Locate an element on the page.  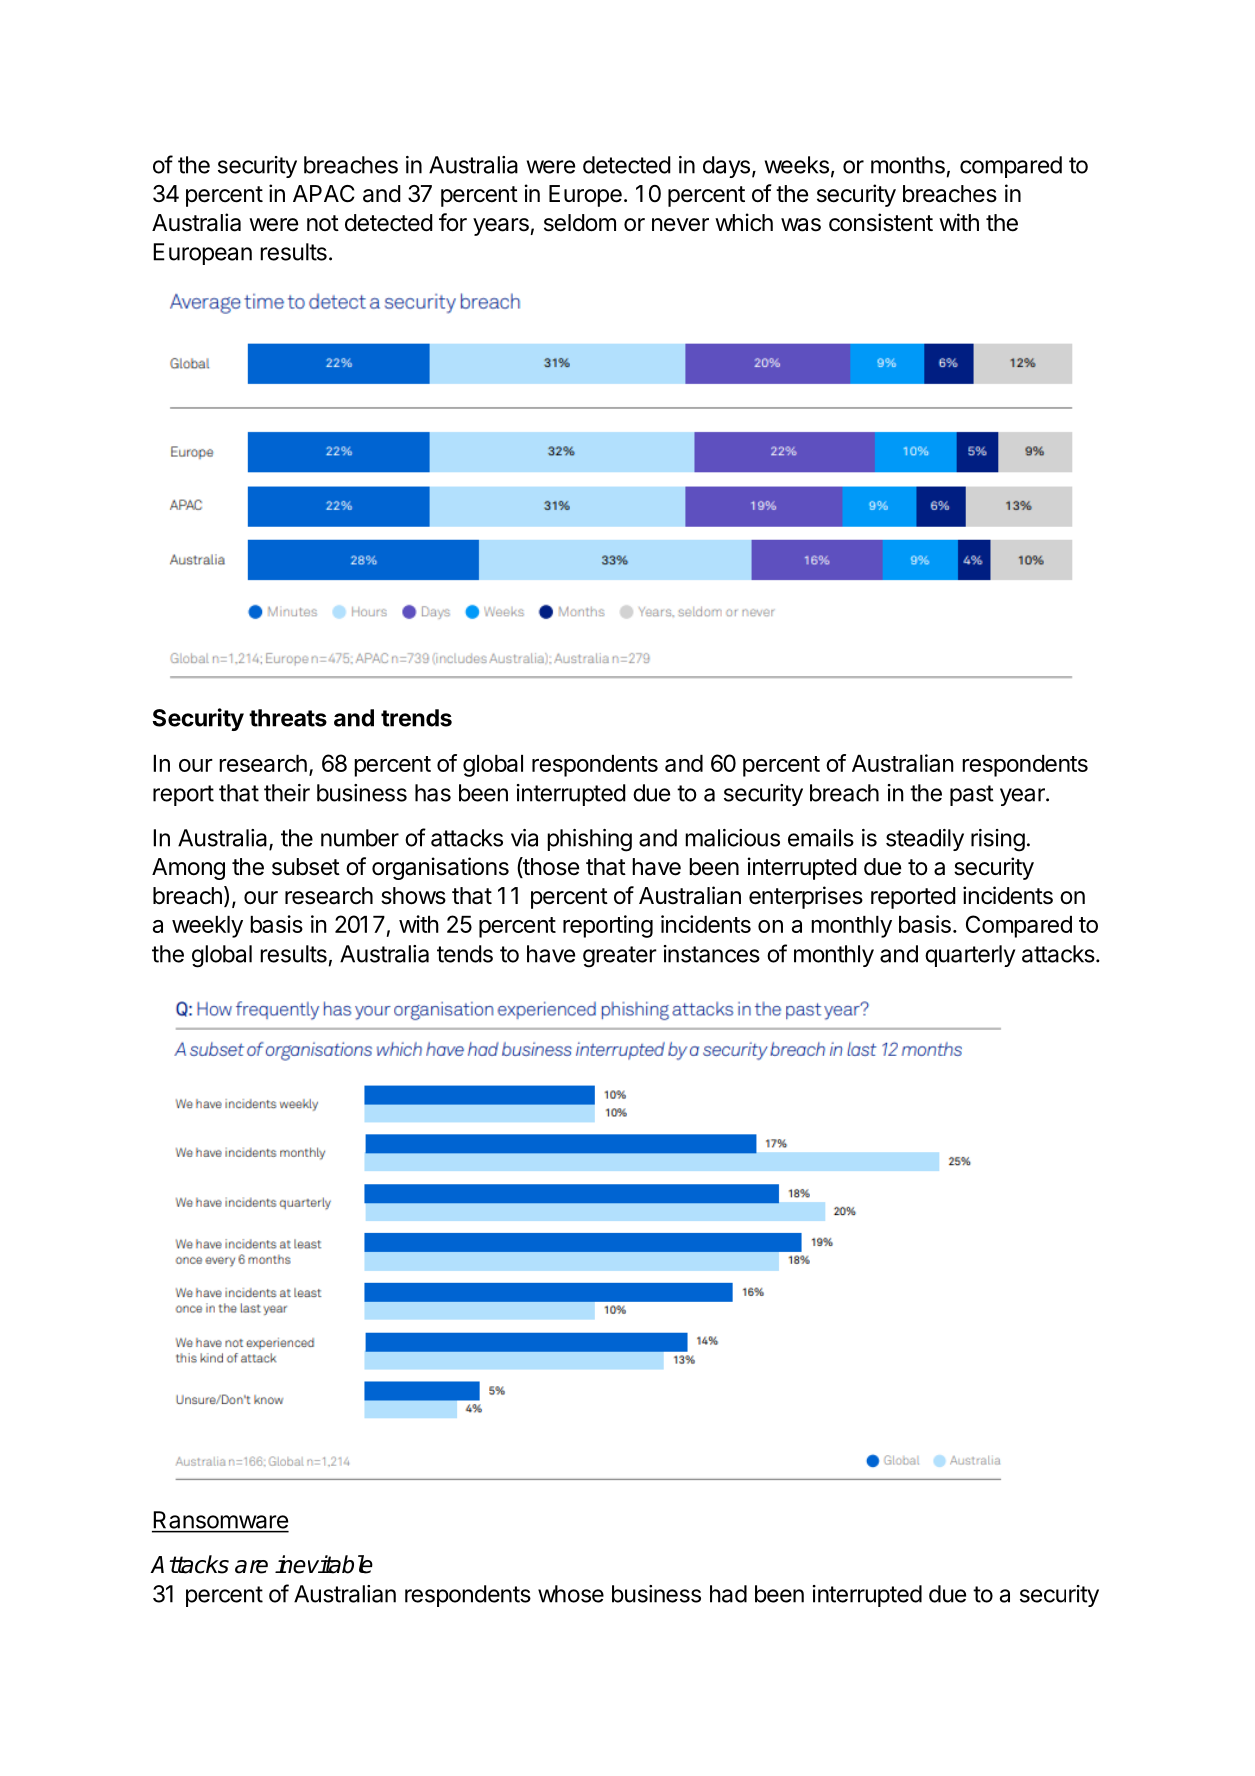
steadily is located at coordinates (925, 840).
